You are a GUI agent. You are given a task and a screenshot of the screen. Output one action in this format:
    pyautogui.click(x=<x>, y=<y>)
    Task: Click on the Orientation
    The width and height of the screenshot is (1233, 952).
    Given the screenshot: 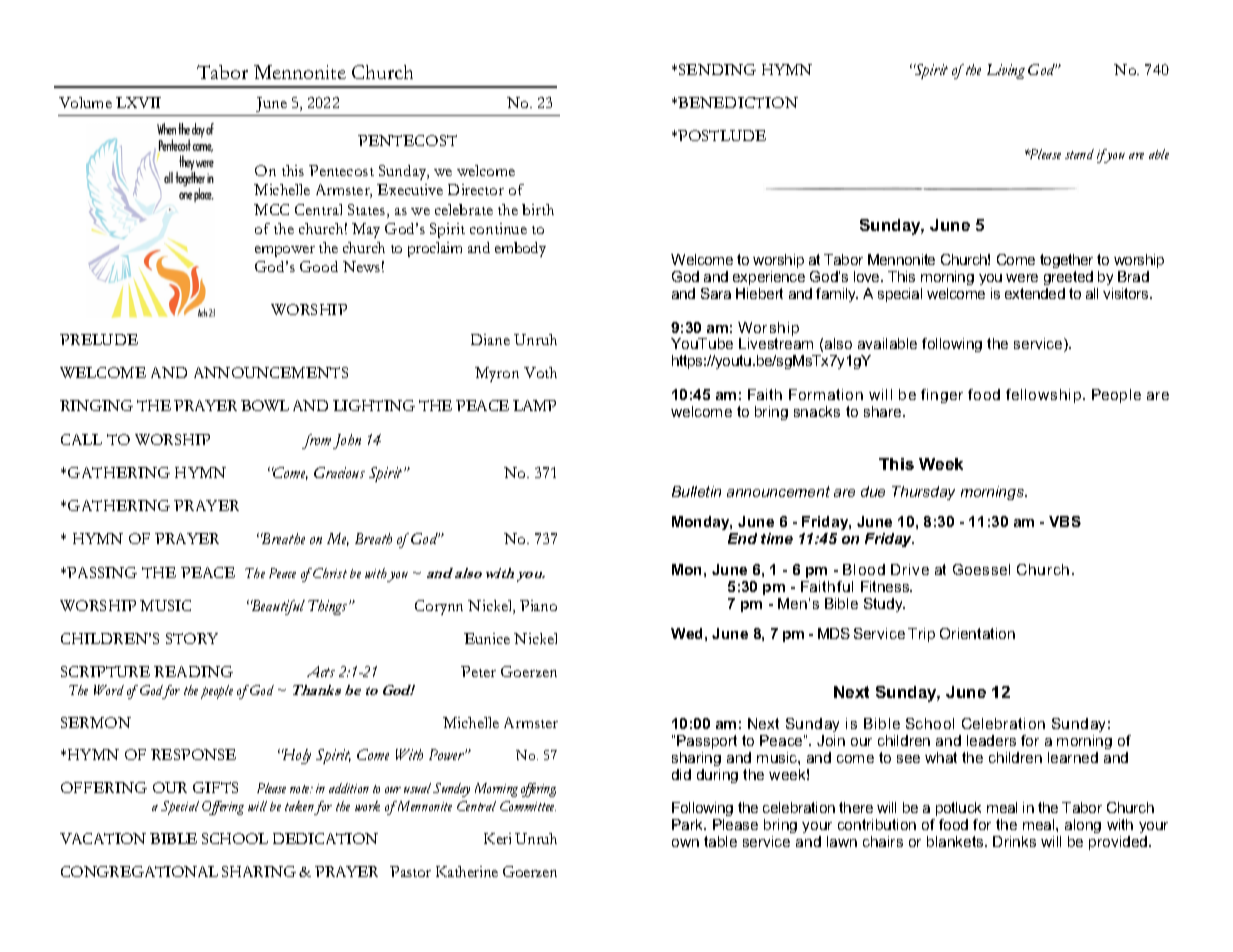 What is the action you would take?
    pyautogui.click(x=977, y=633)
